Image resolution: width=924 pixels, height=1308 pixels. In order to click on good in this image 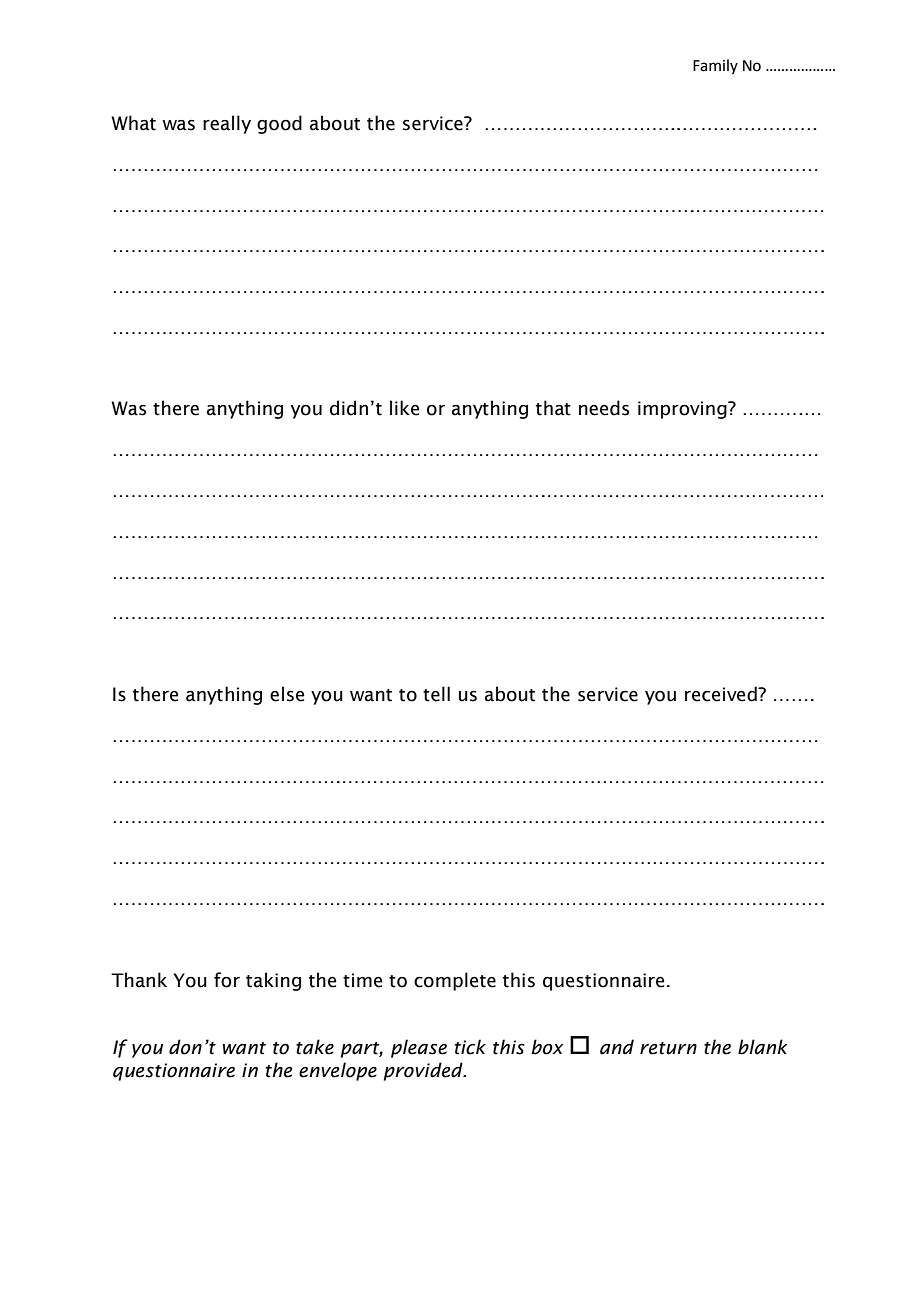, I will do `click(279, 124)`.
